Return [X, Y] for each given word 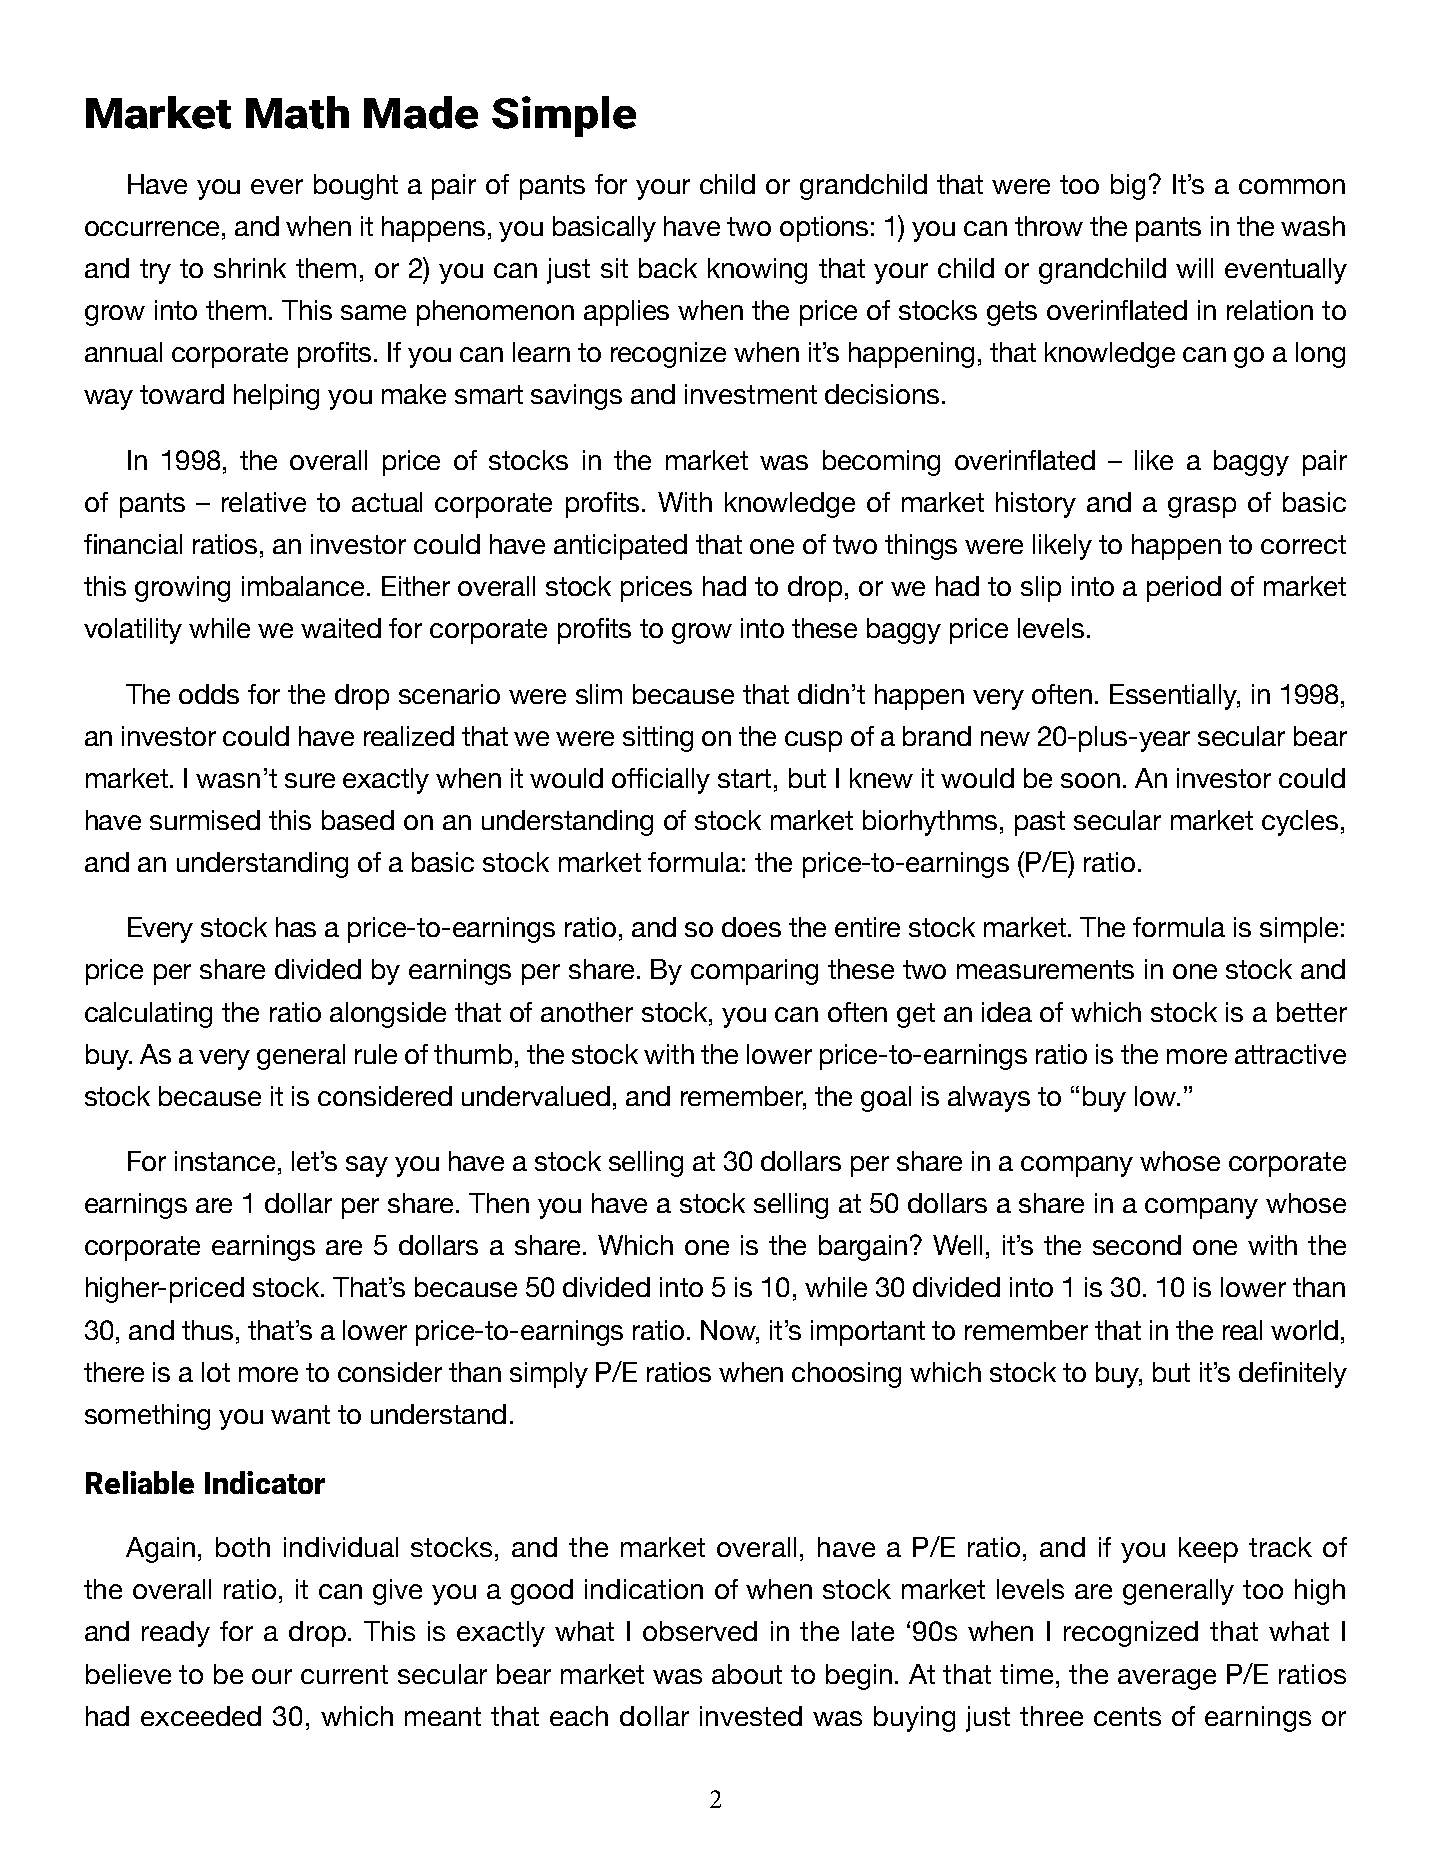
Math [297, 112]
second [1137, 1245]
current [344, 1674]
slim [599, 694]
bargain [863, 1248]
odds [209, 694]
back [668, 268]
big [1128, 187]
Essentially [1174, 697]
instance [225, 1161]
